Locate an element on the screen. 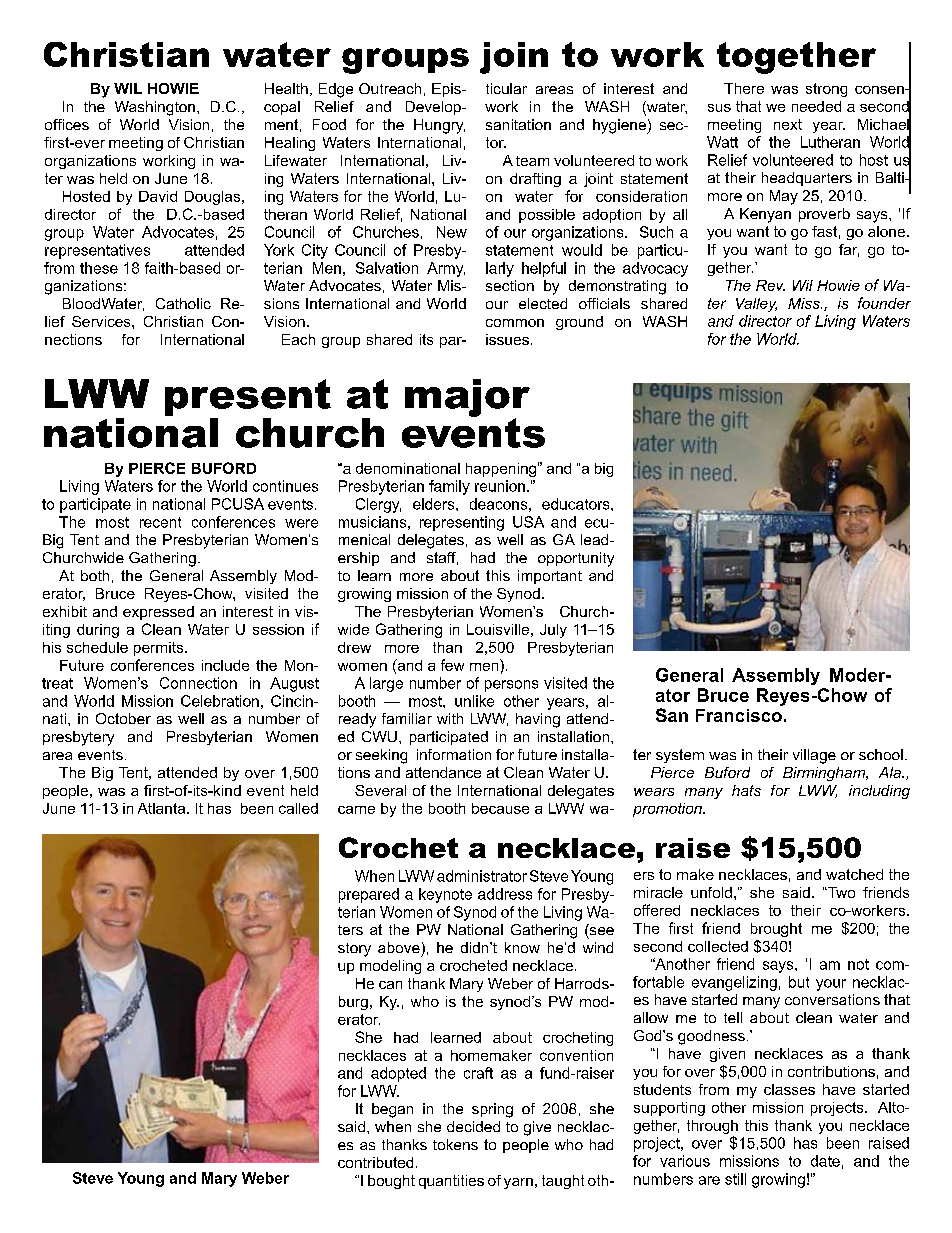 The width and height of the screenshot is (952, 1233). July is located at coordinates (553, 631).
